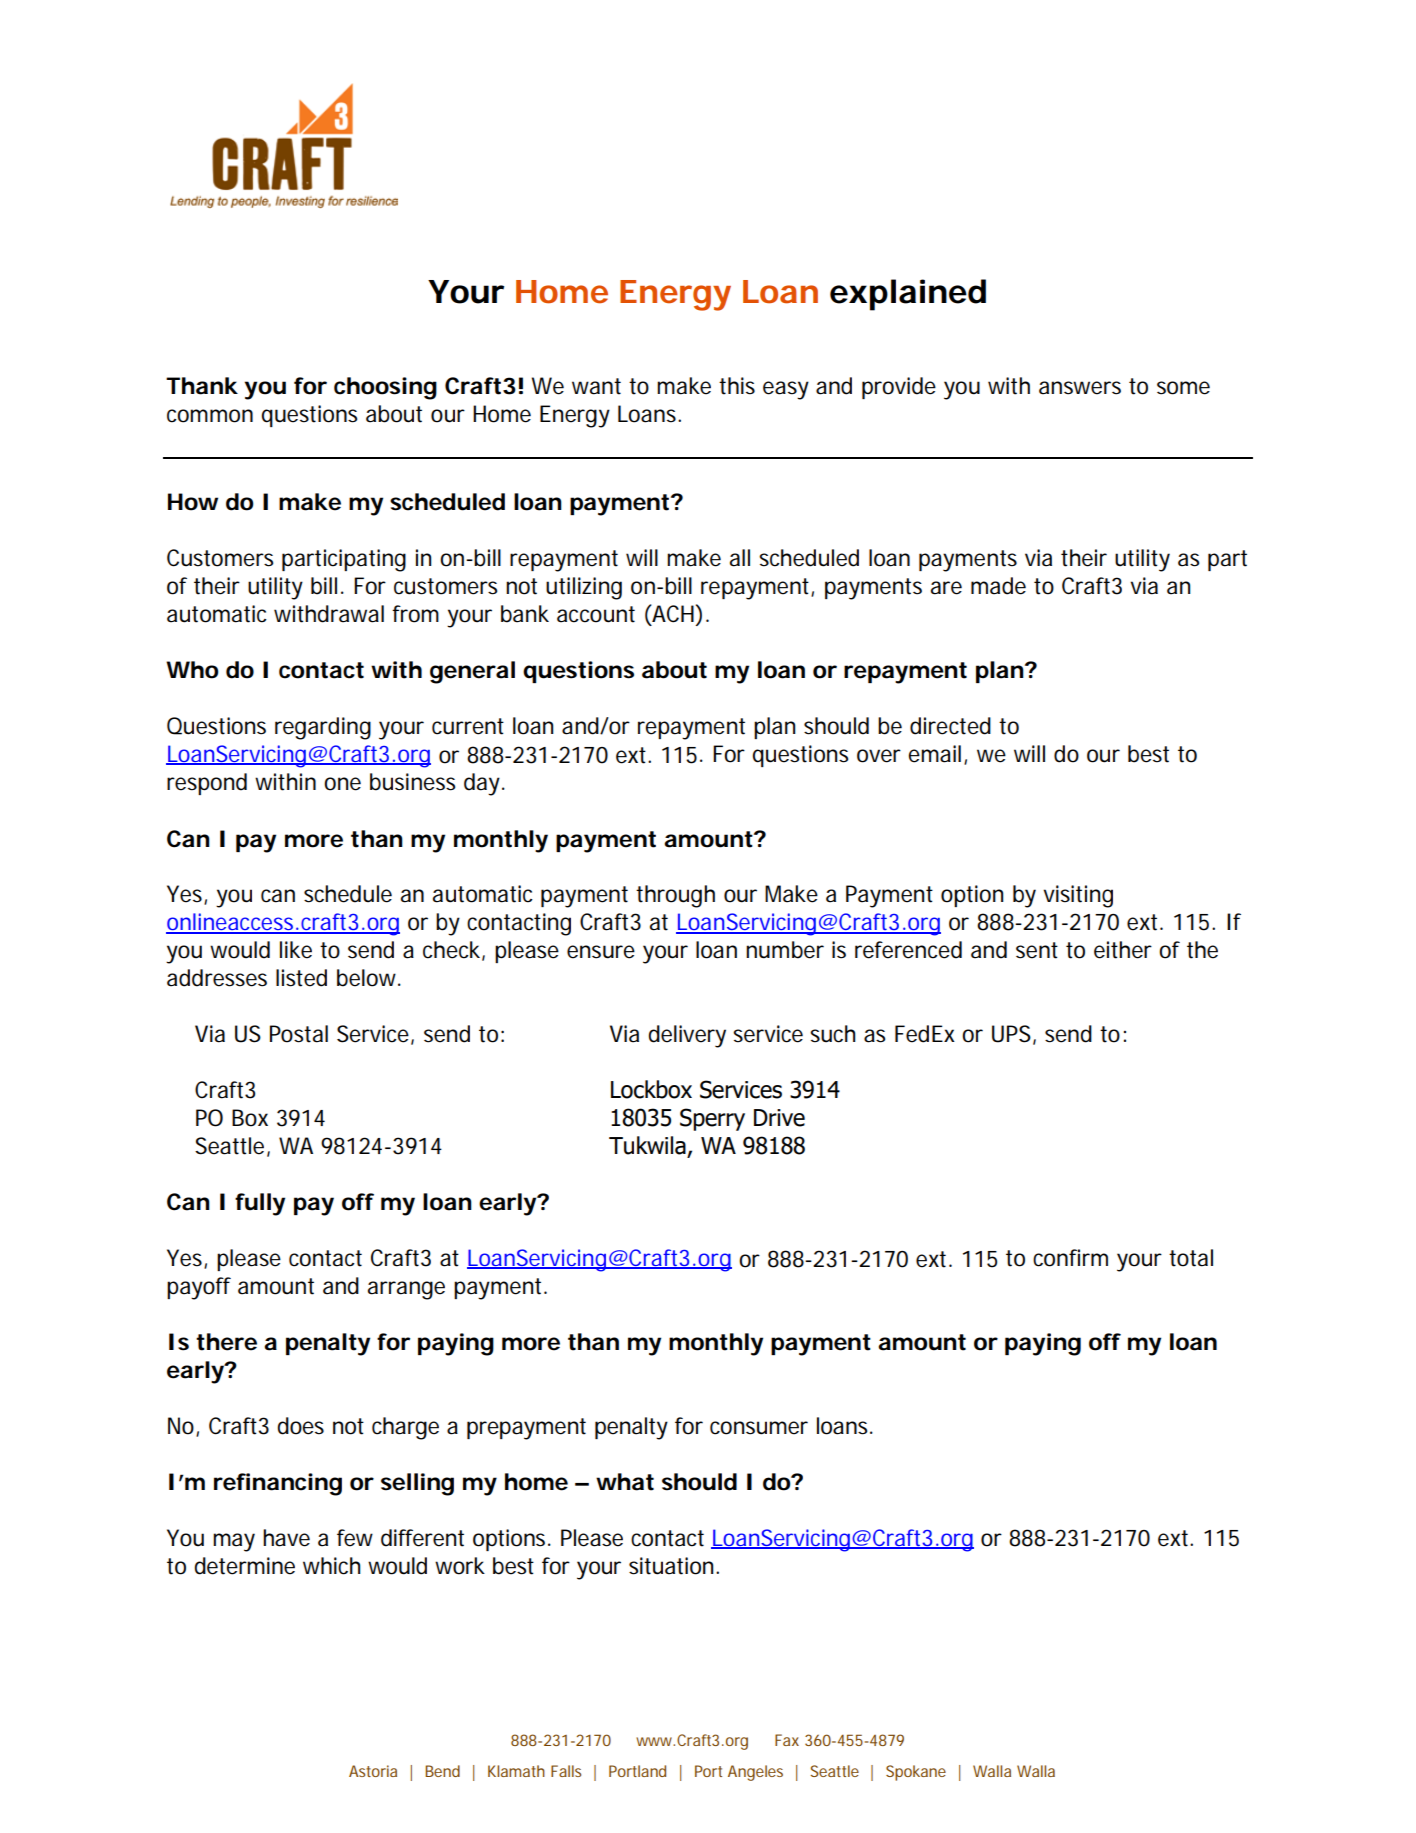 Image resolution: width=1416 pixels, height=1833 pixels. What do you see at coordinates (342, 784) in the document?
I see `one` at bounding box center [342, 784].
